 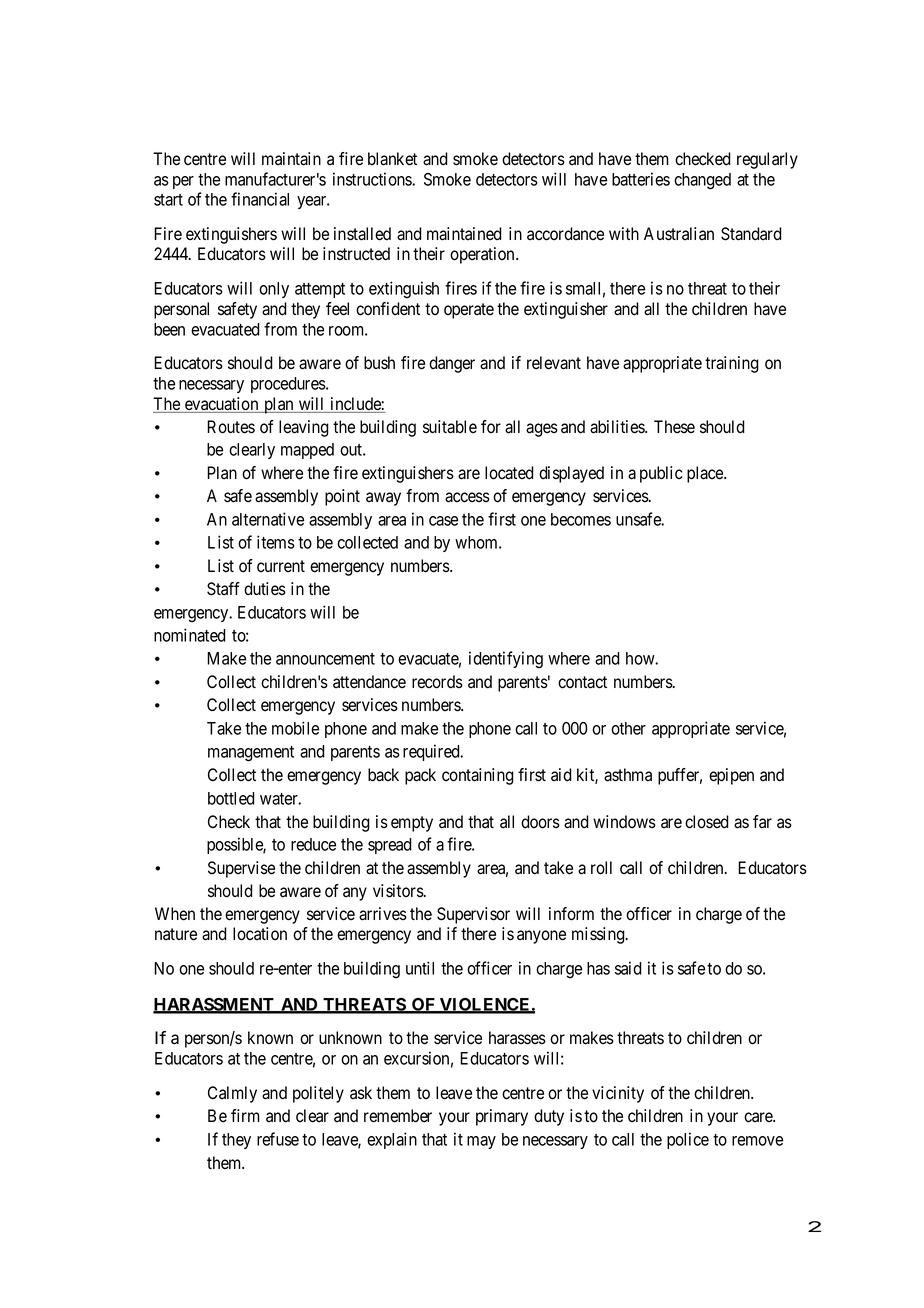 I want to click on primary, so click(x=502, y=1117).
